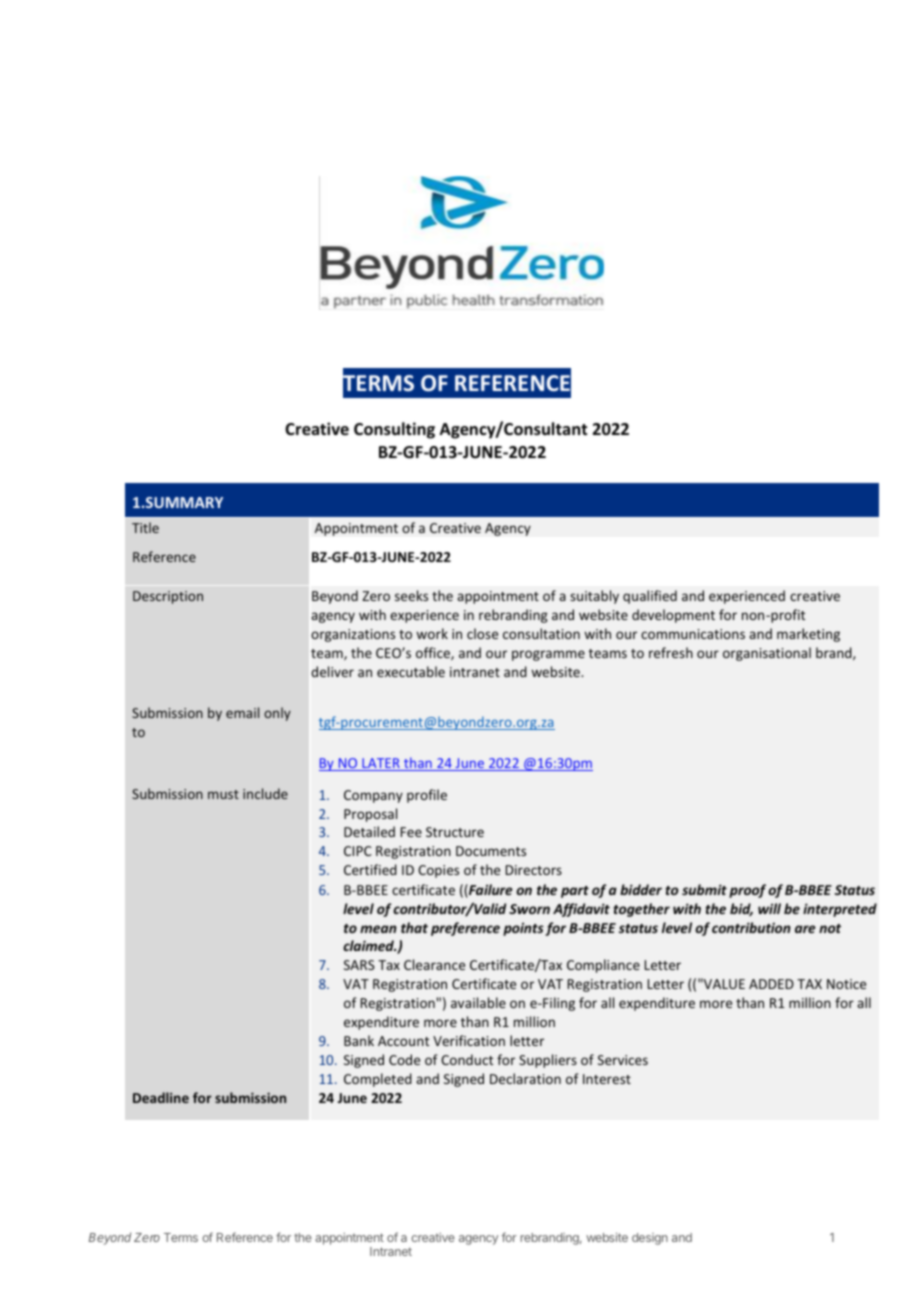 The image size is (924, 1309). Describe the element at coordinates (482, 633) in the image. I see `close` at that location.
